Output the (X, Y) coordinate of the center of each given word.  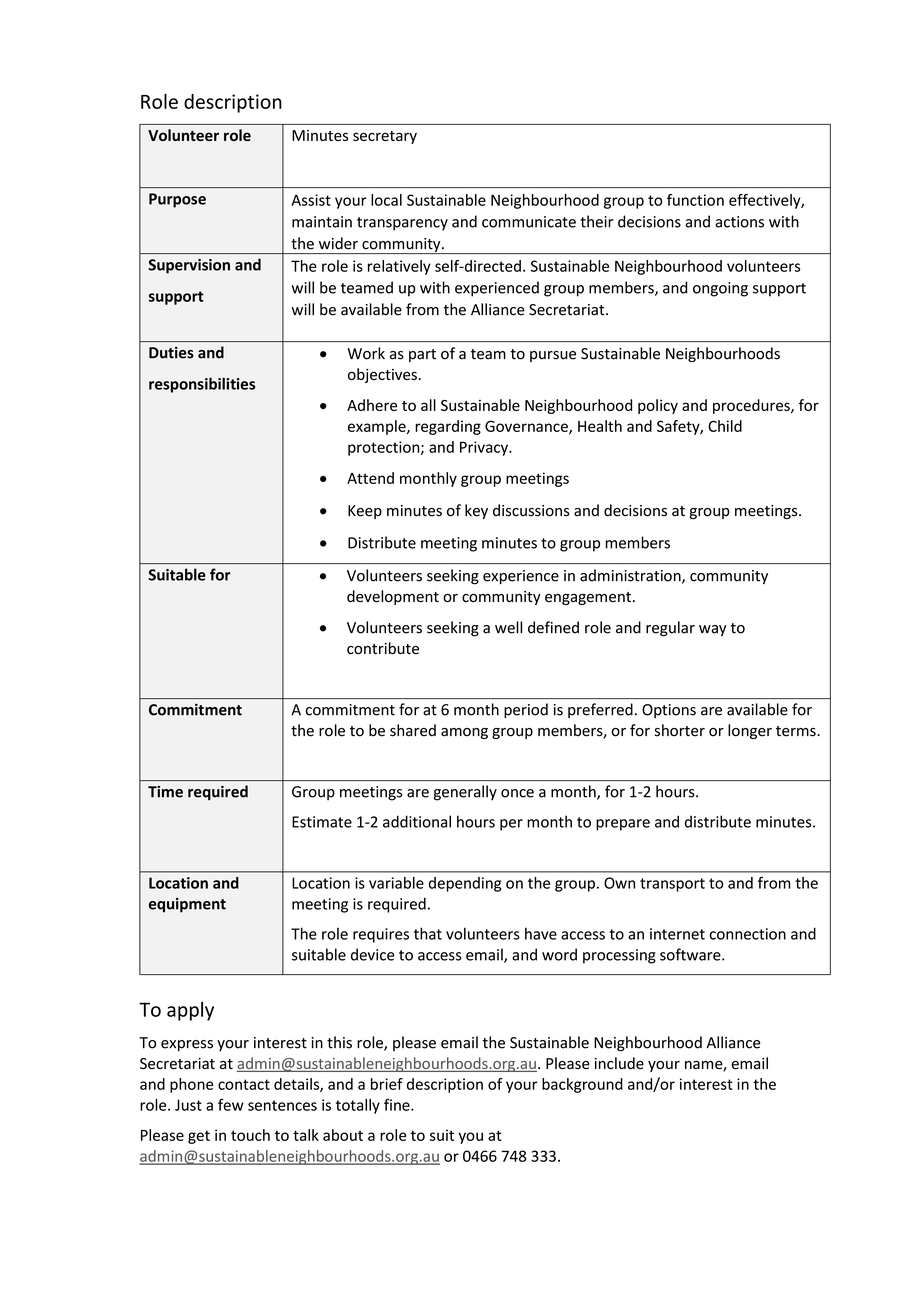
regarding (448, 427)
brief (387, 1084)
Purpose (177, 200)
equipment (187, 905)
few (231, 1105)
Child (725, 426)
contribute (383, 648)
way (713, 630)
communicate (529, 222)
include (619, 1063)
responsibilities (202, 385)
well (508, 627)
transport (672, 885)
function (695, 200)
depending (465, 884)
